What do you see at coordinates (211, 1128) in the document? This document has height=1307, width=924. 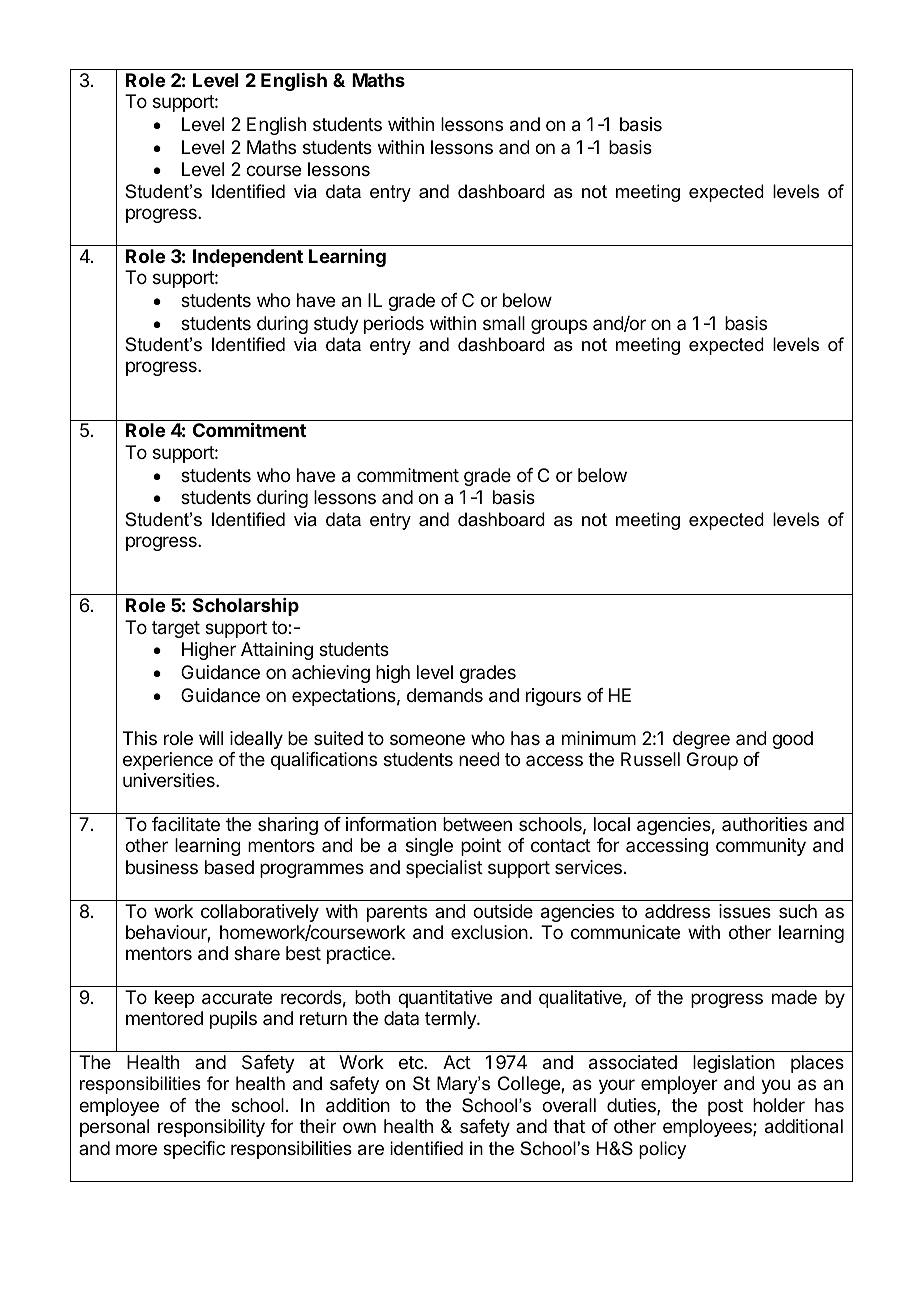 I see `responsibility` at bounding box center [211, 1128].
